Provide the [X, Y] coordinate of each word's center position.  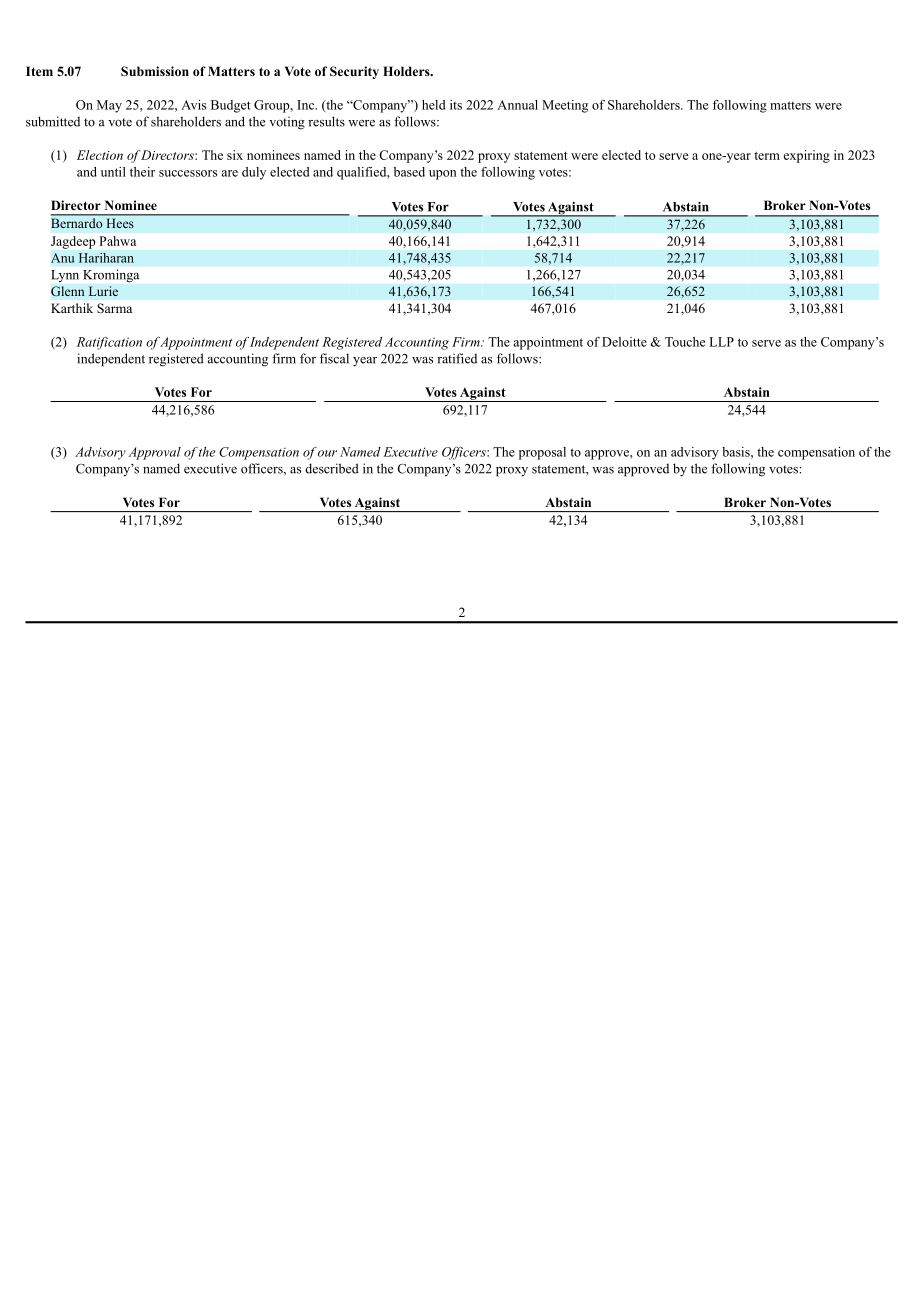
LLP [721, 342]
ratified [457, 358]
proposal [542, 453]
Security [354, 72]
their [142, 172]
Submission [155, 71]
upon [443, 175]
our [327, 453]
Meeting [565, 106]
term [767, 156]
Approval [154, 453]
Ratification [109, 343]
